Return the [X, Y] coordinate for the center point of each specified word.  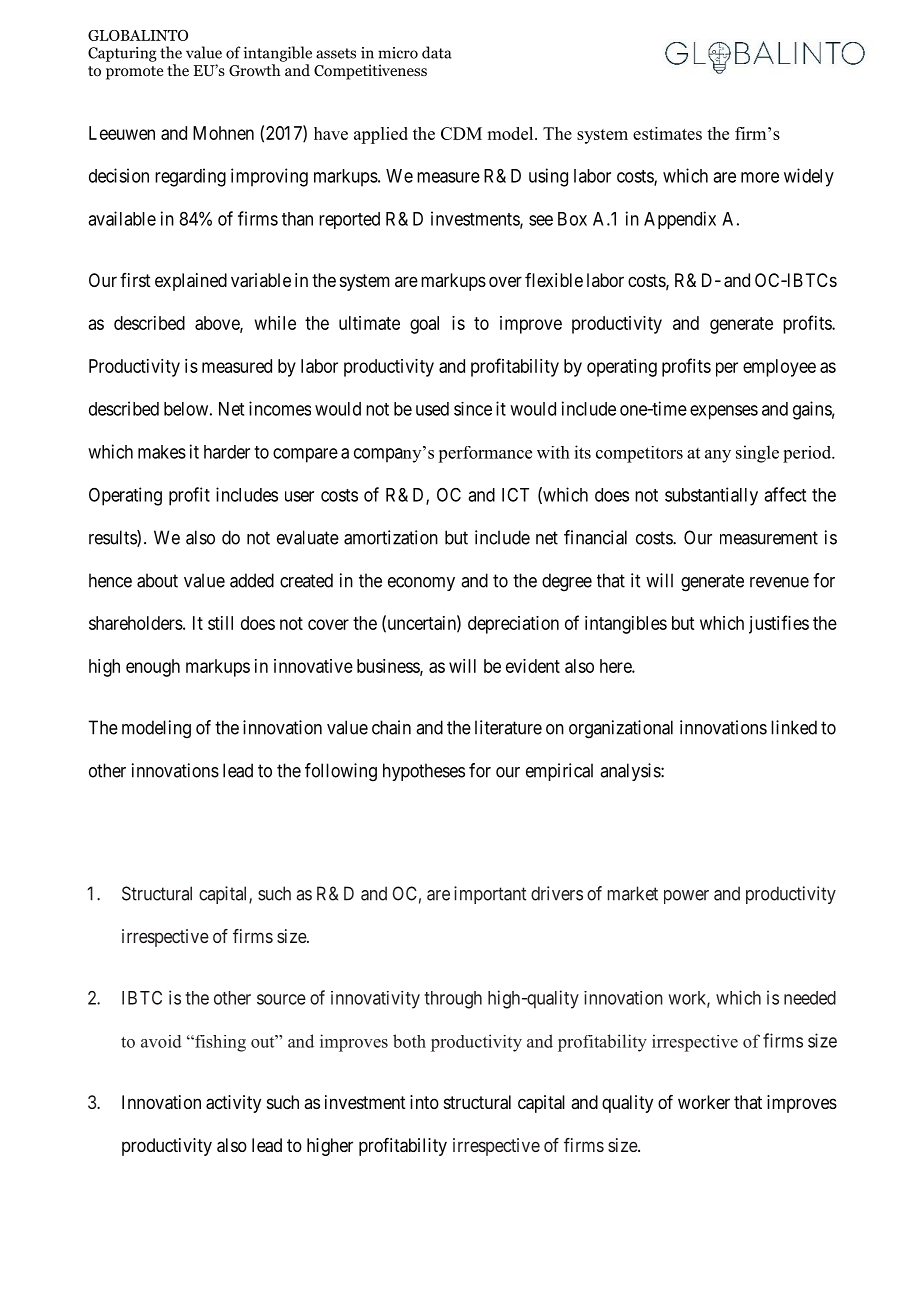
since [473, 409]
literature [508, 727]
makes [162, 452]
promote [135, 73]
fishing [219, 1043]
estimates [667, 133]
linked [794, 727]
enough [153, 668]
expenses [724, 412]
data [437, 52]
